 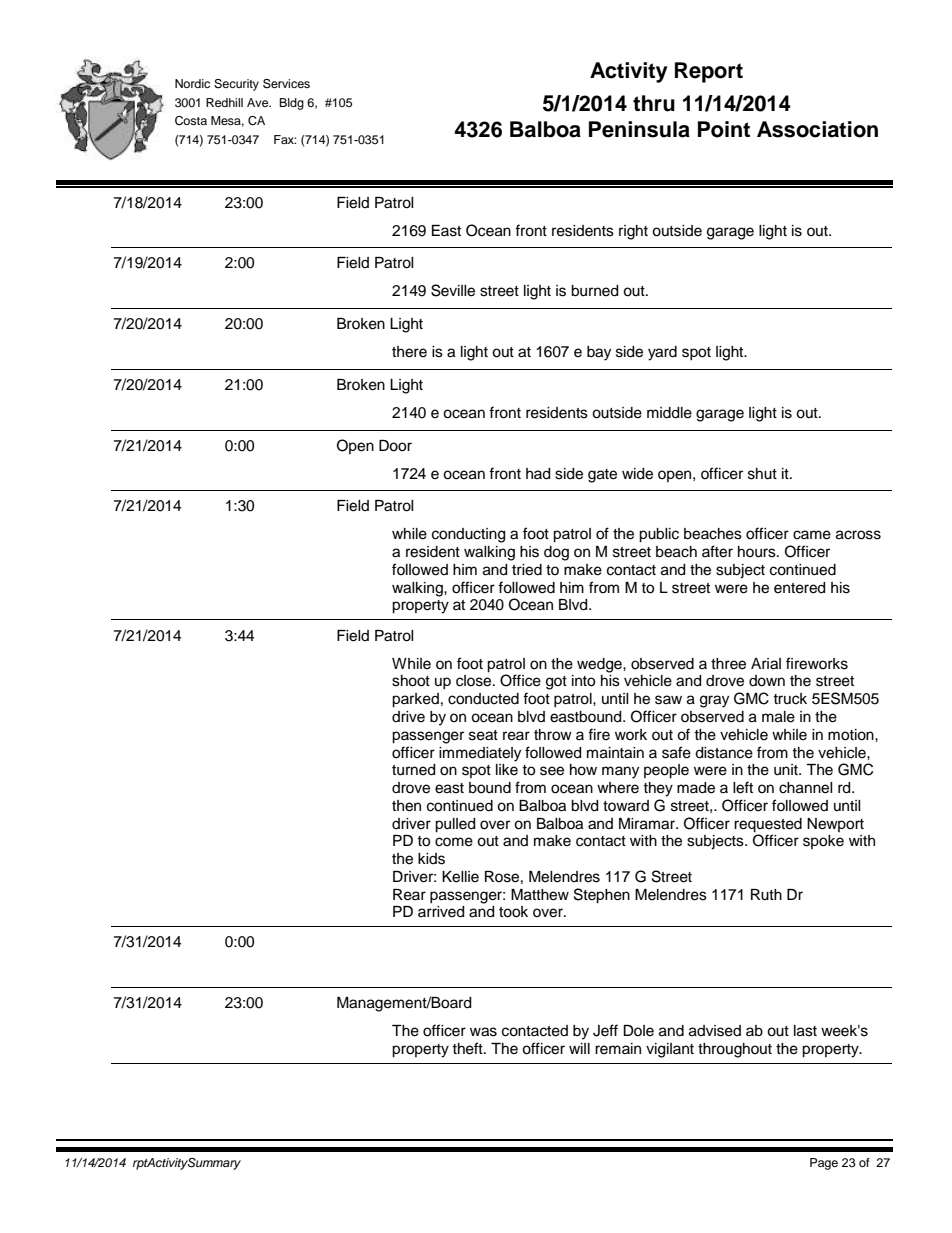 I want to click on male, so click(x=778, y=717).
